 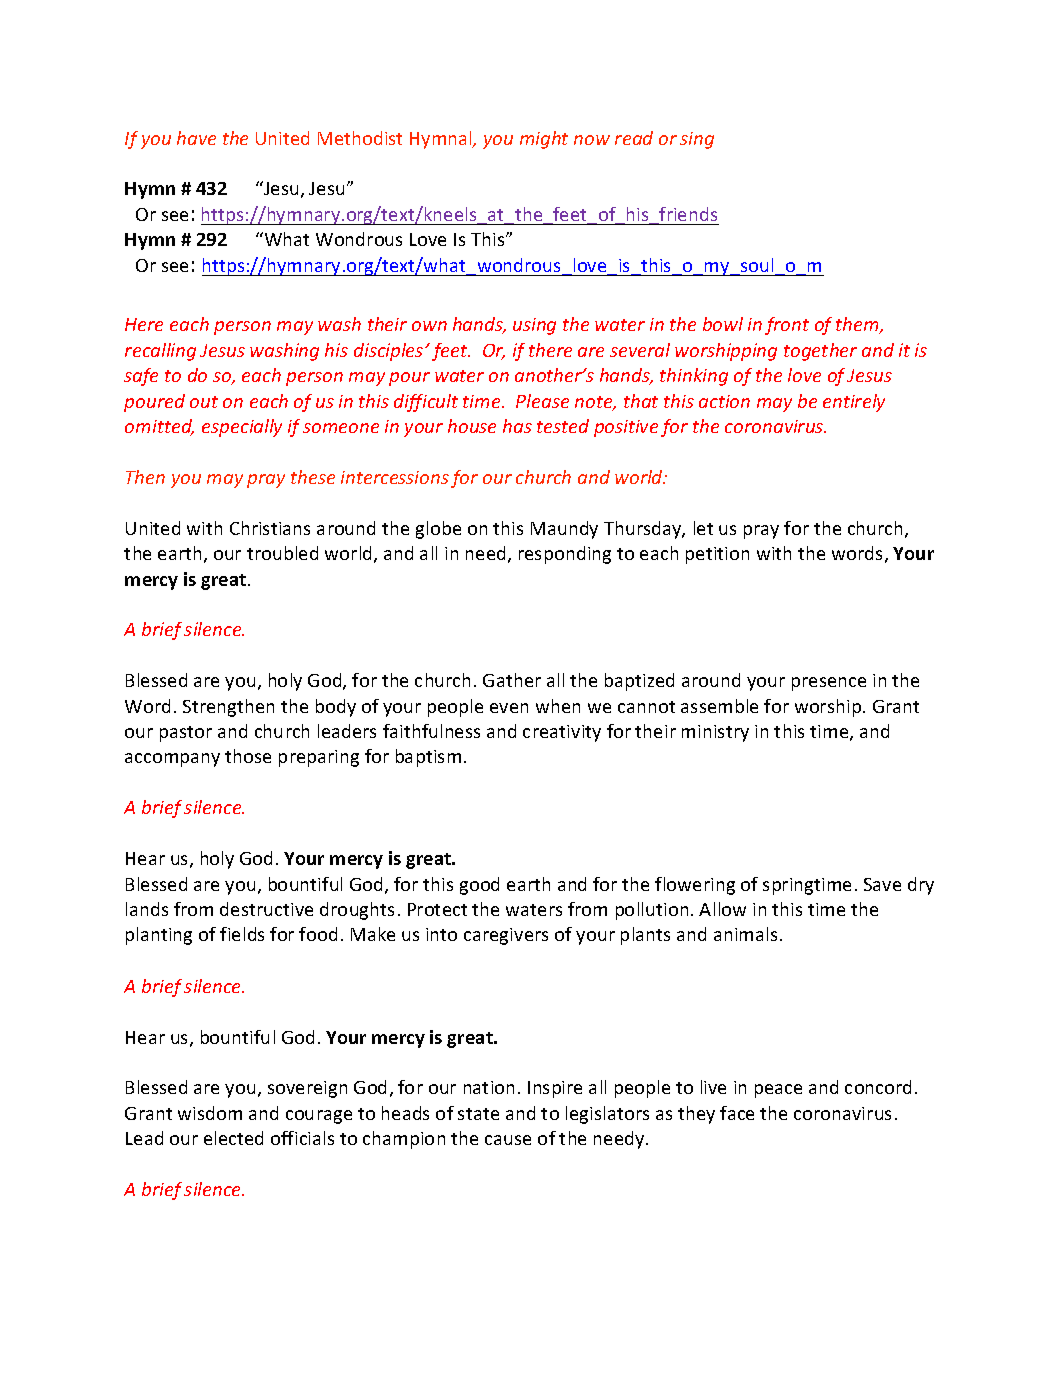 I want to click on peace, so click(x=778, y=1091).
